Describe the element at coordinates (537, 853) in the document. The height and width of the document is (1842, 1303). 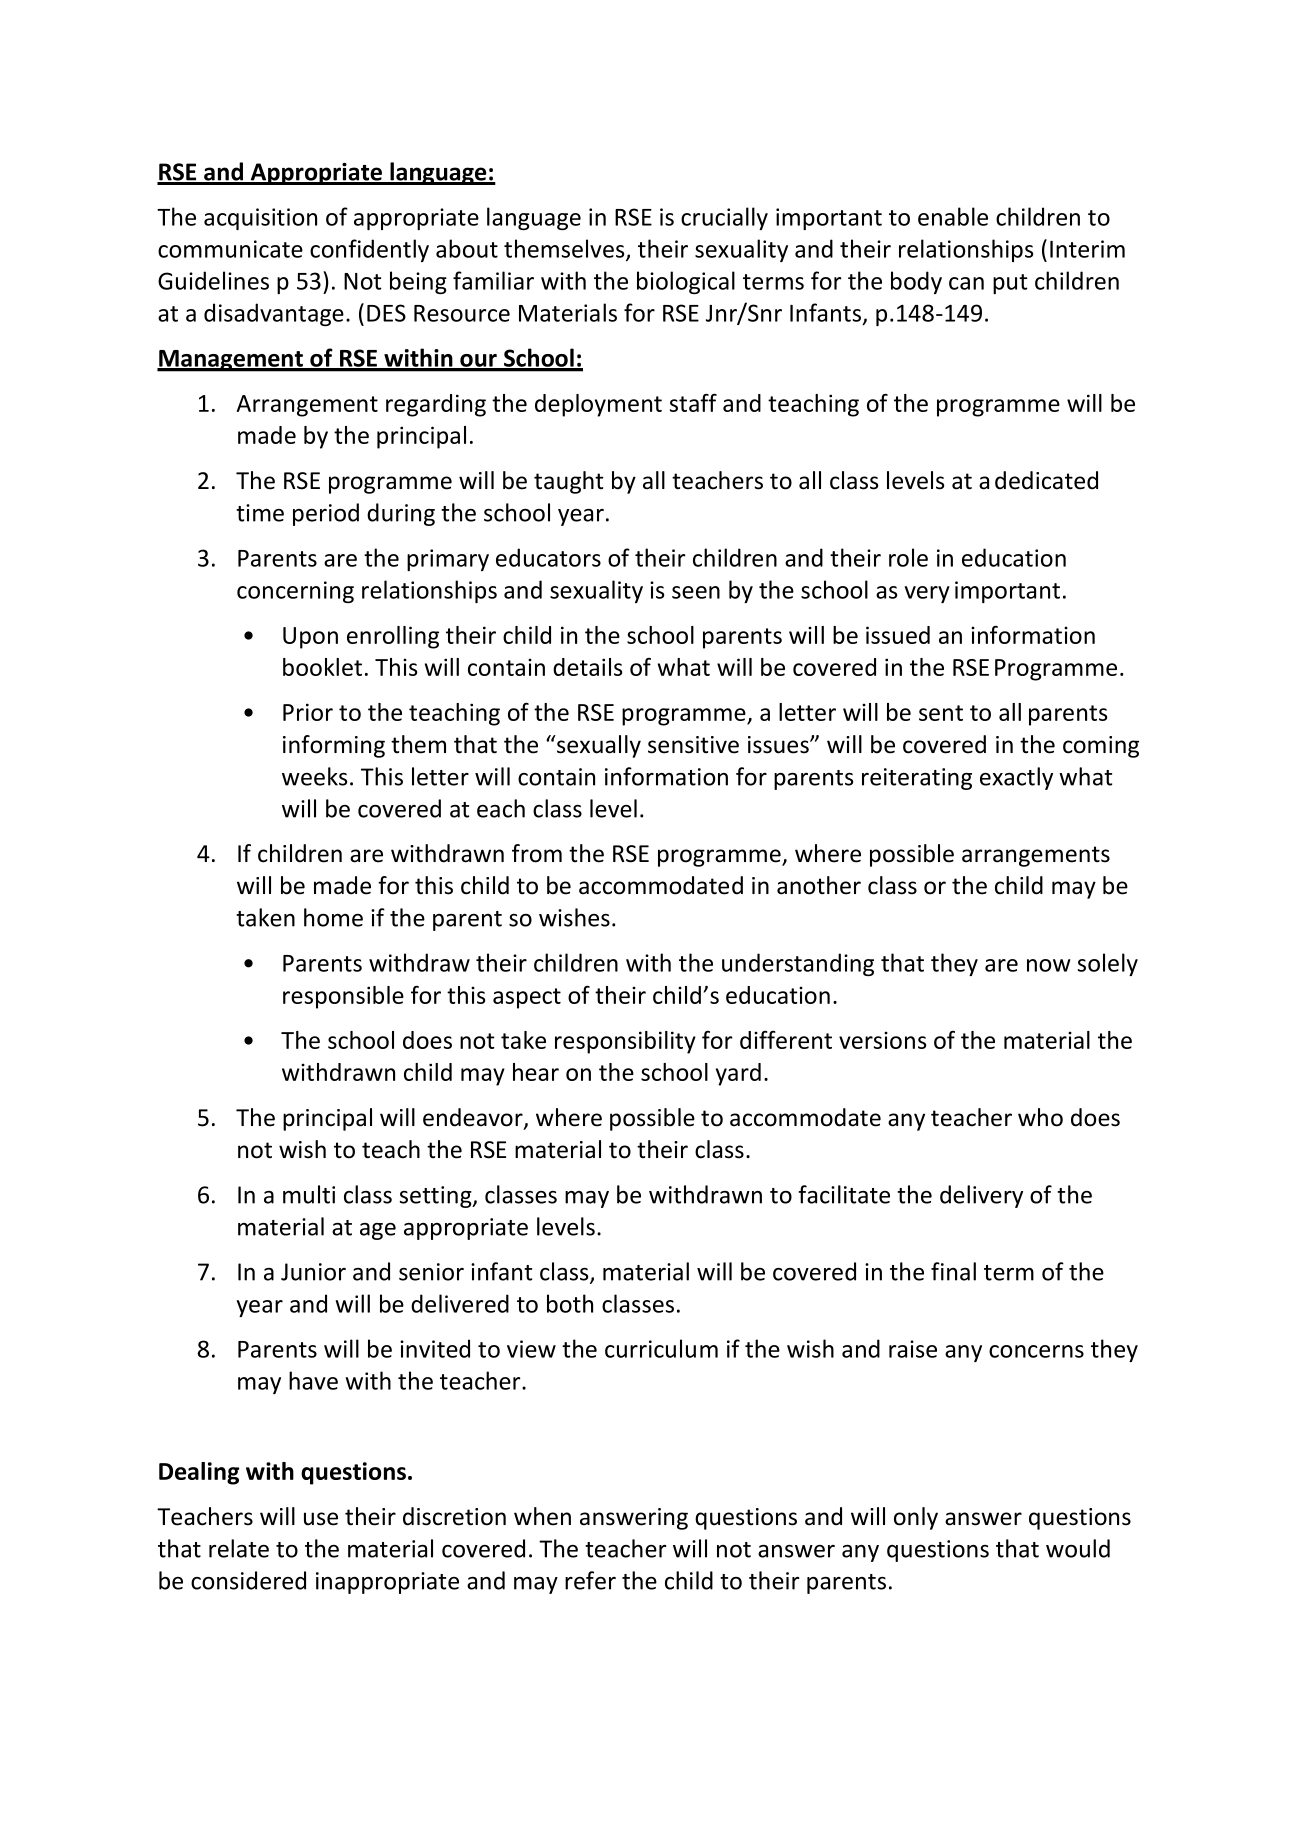
I see `from` at that location.
